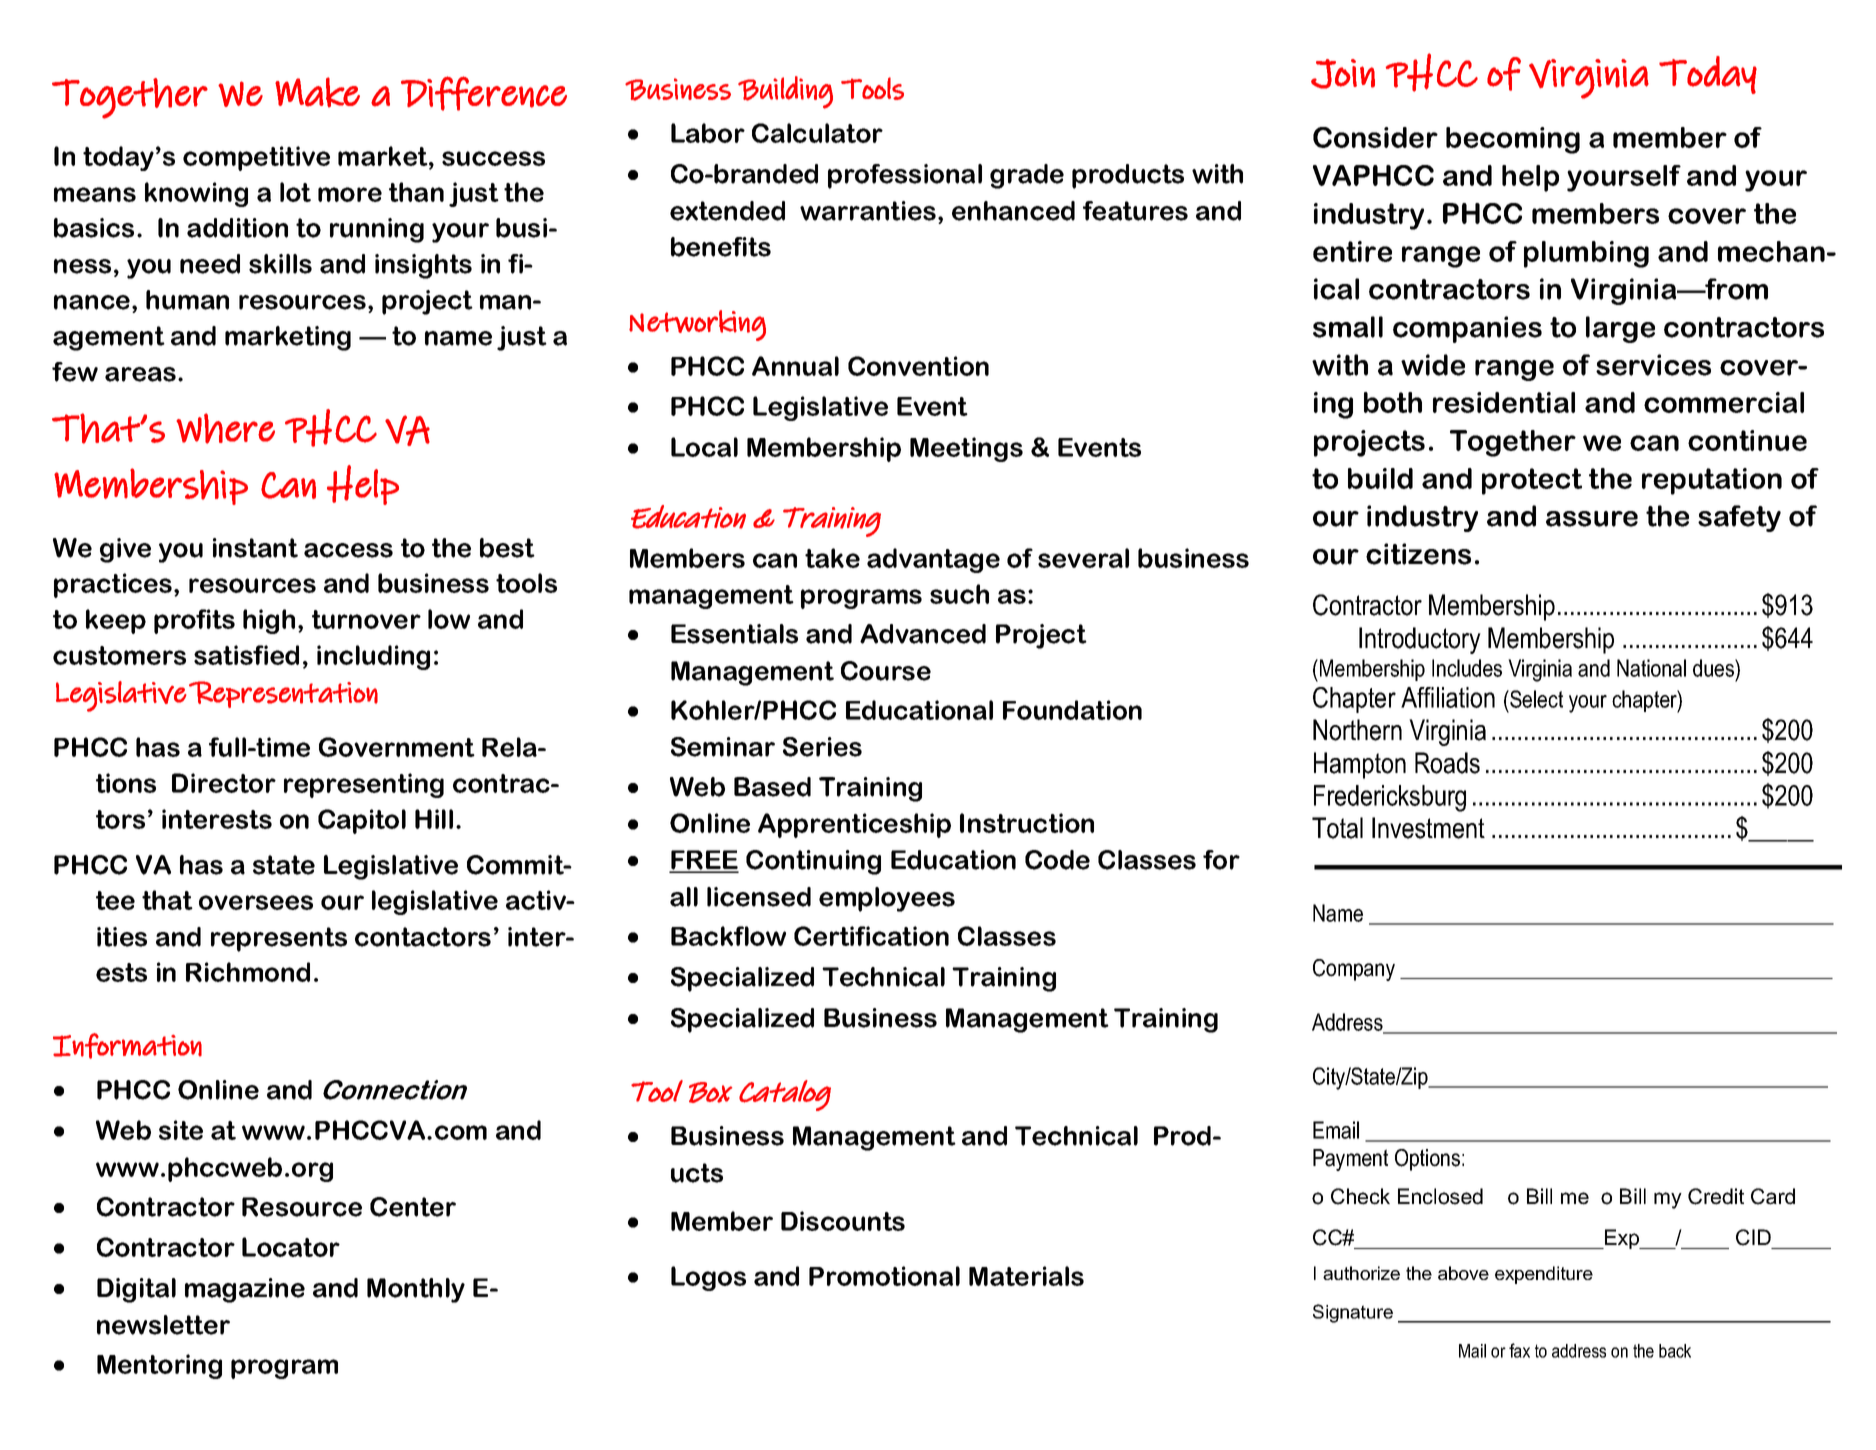 The height and width of the document is (1450, 1876). Describe the element at coordinates (1513, 140) in the document. I see `becoming` at that location.
